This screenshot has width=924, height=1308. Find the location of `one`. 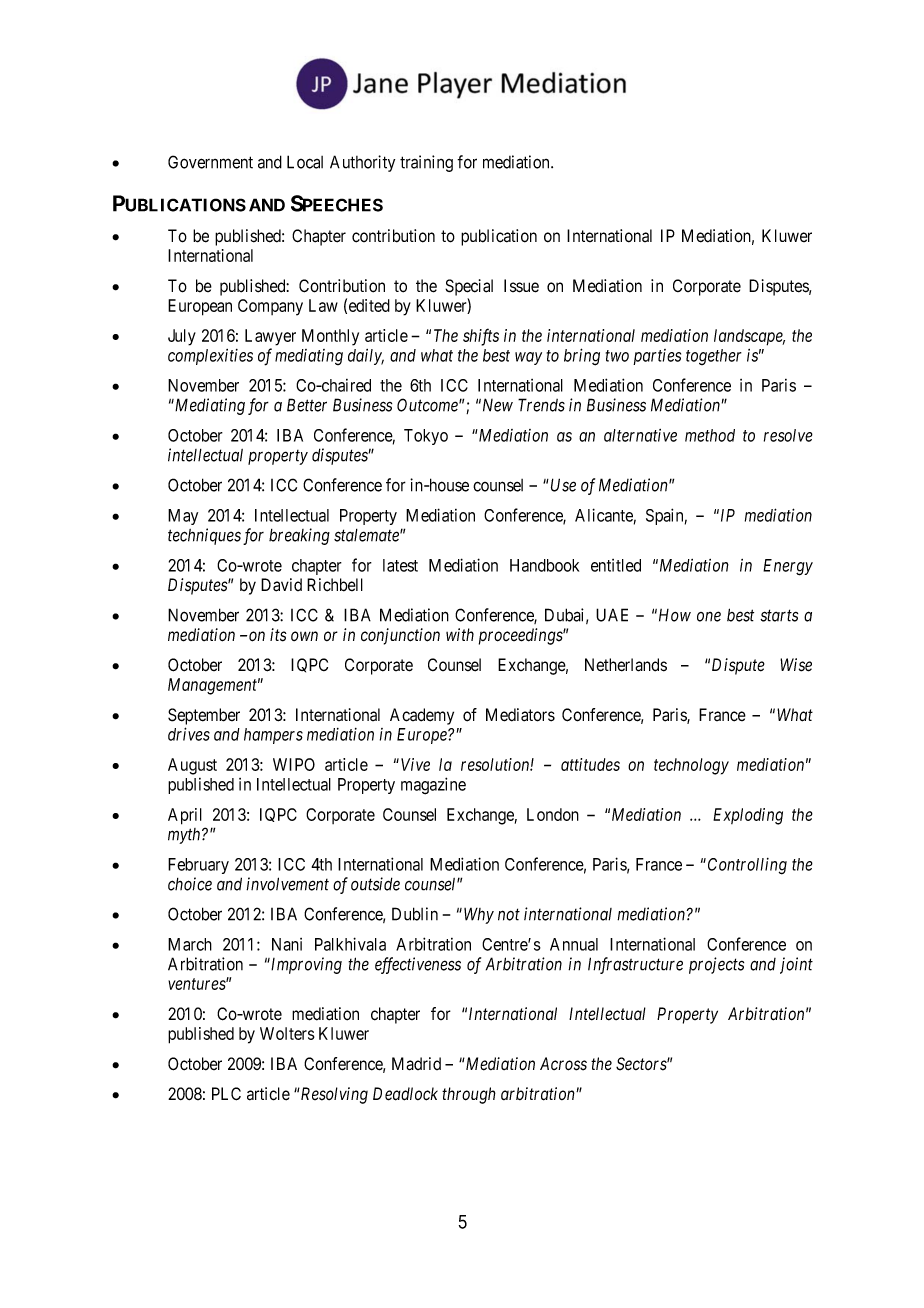

one is located at coordinates (709, 616).
